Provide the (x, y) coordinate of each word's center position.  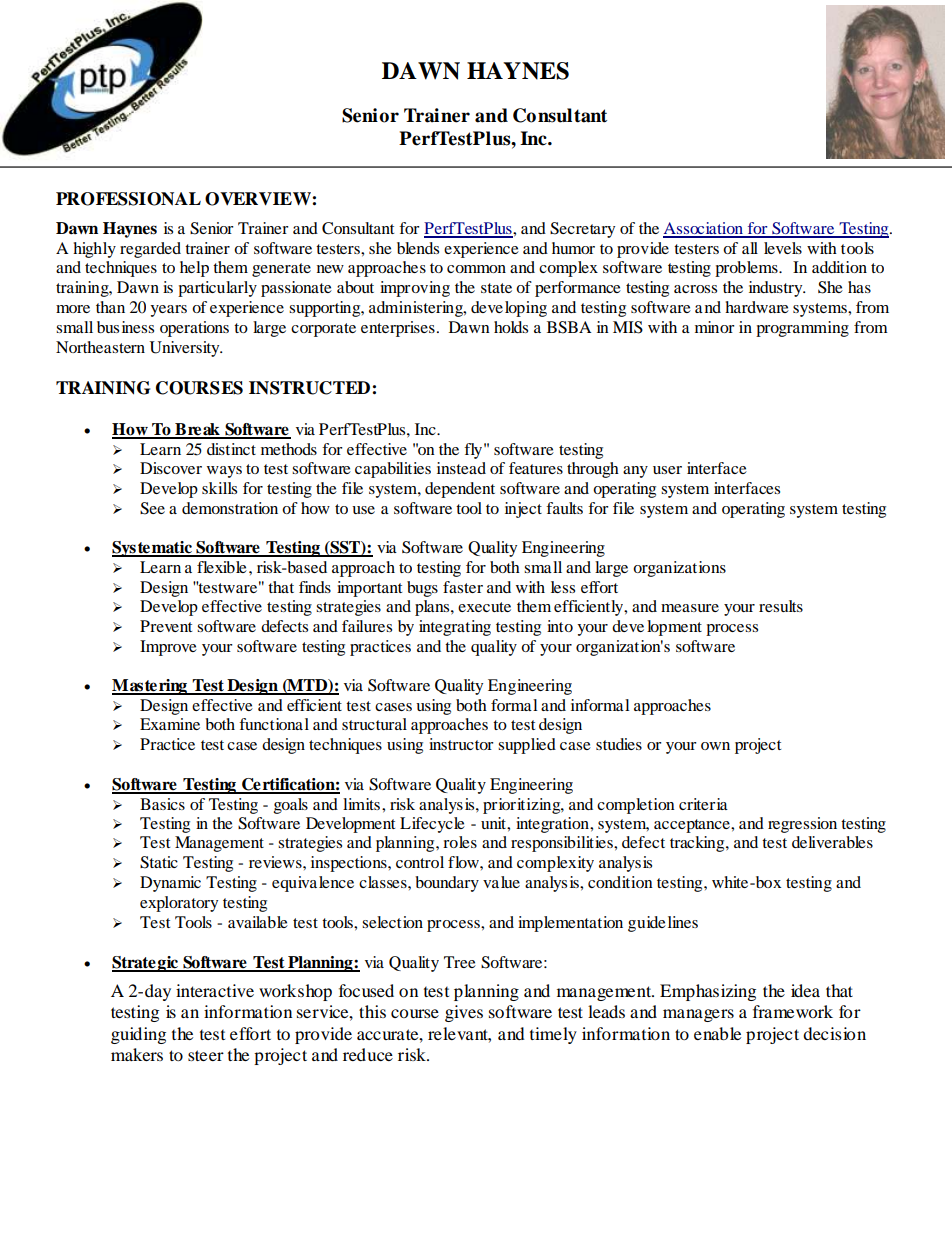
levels (783, 248)
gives (464, 1013)
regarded (150, 250)
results (781, 606)
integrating (455, 628)
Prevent (166, 626)
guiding (138, 1035)
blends (418, 248)
